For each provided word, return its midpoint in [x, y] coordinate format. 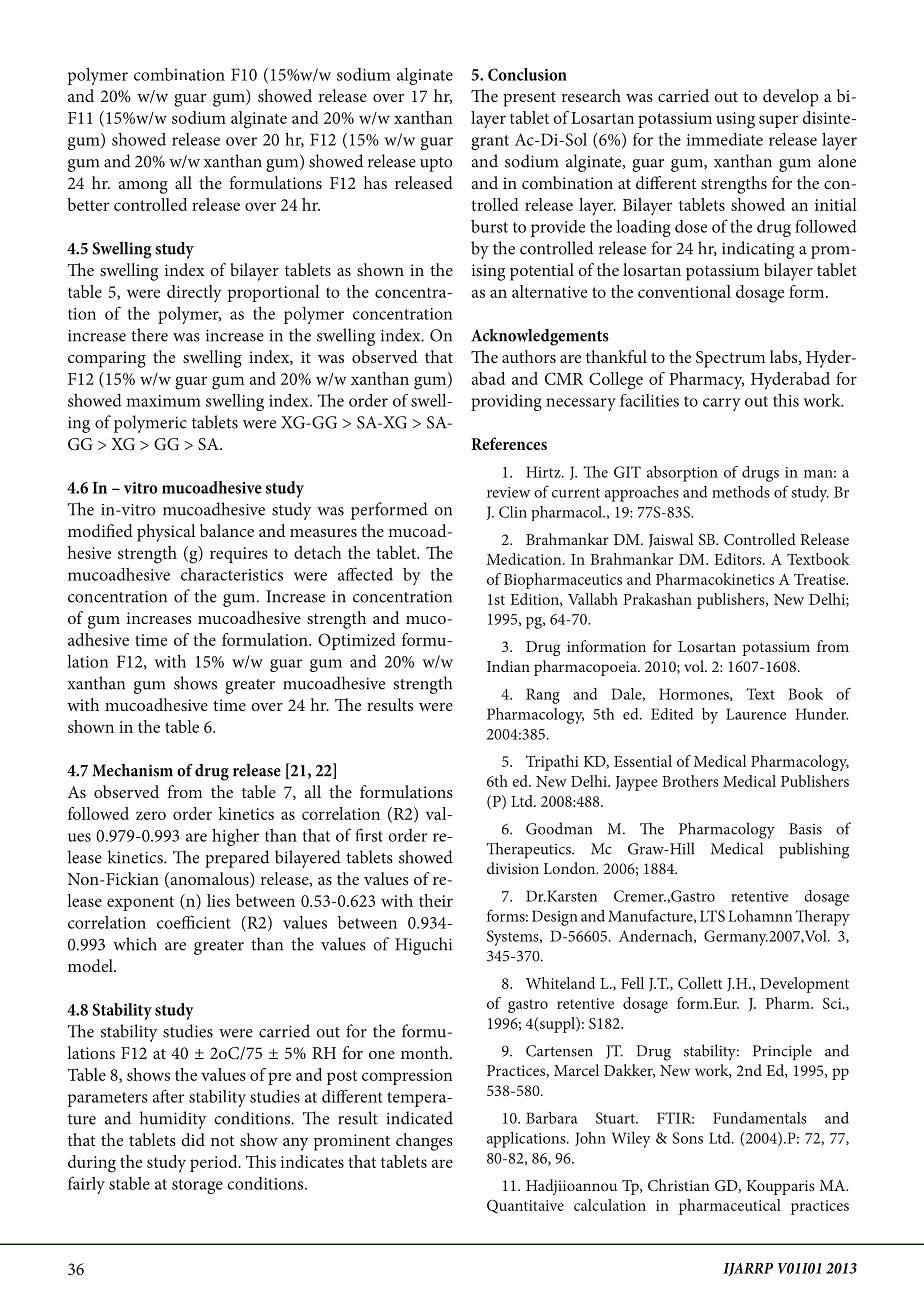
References [509, 443]
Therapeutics [529, 850]
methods [741, 492]
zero [151, 815]
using [735, 120]
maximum [163, 401]
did [193, 1139]
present [529, 99]
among [143, 187]
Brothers [690, 781]
